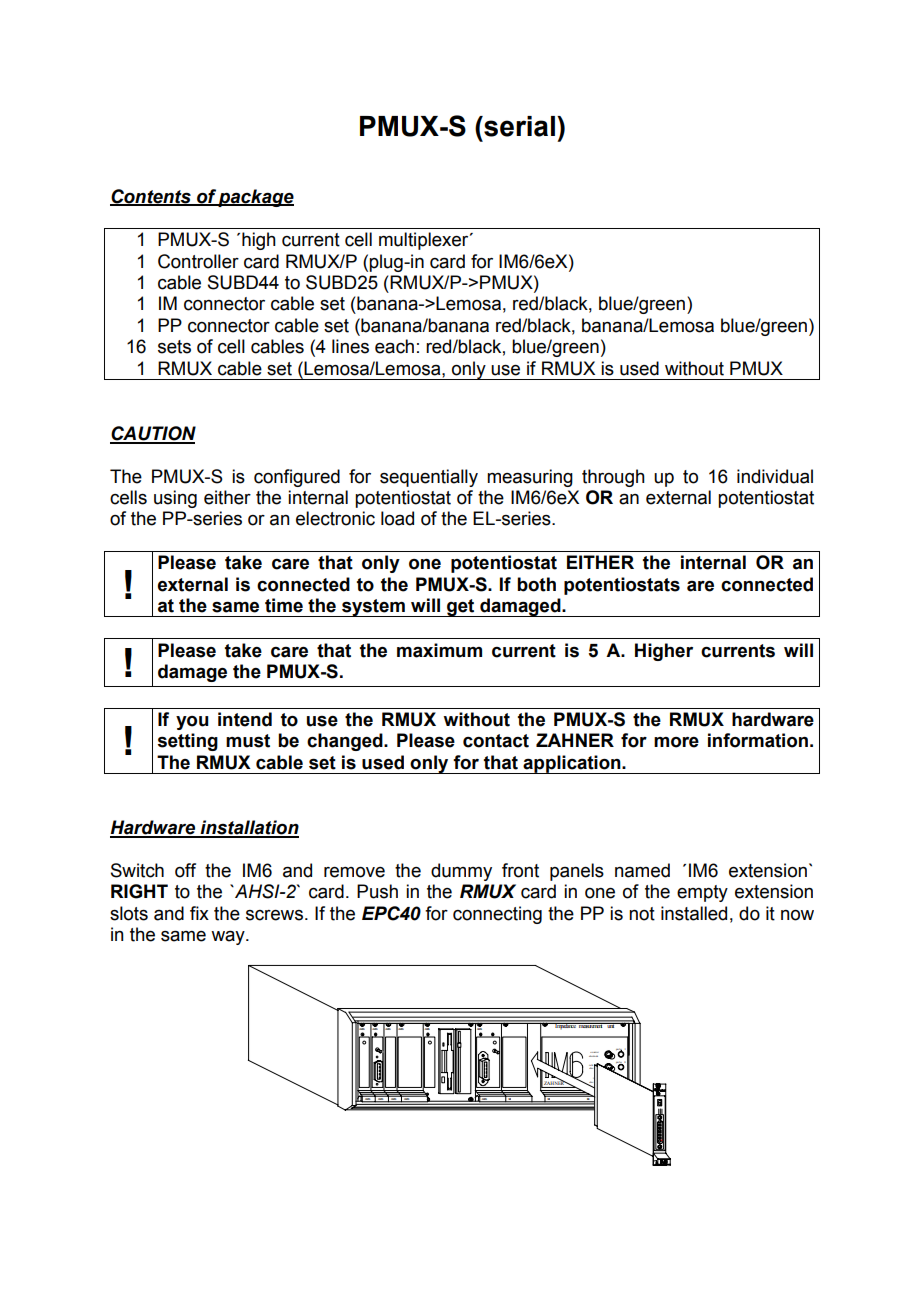  What do you see at coordinates (425, 241) in the screenshot?
I see `multiplexer` at bounding box center [425, 241].
